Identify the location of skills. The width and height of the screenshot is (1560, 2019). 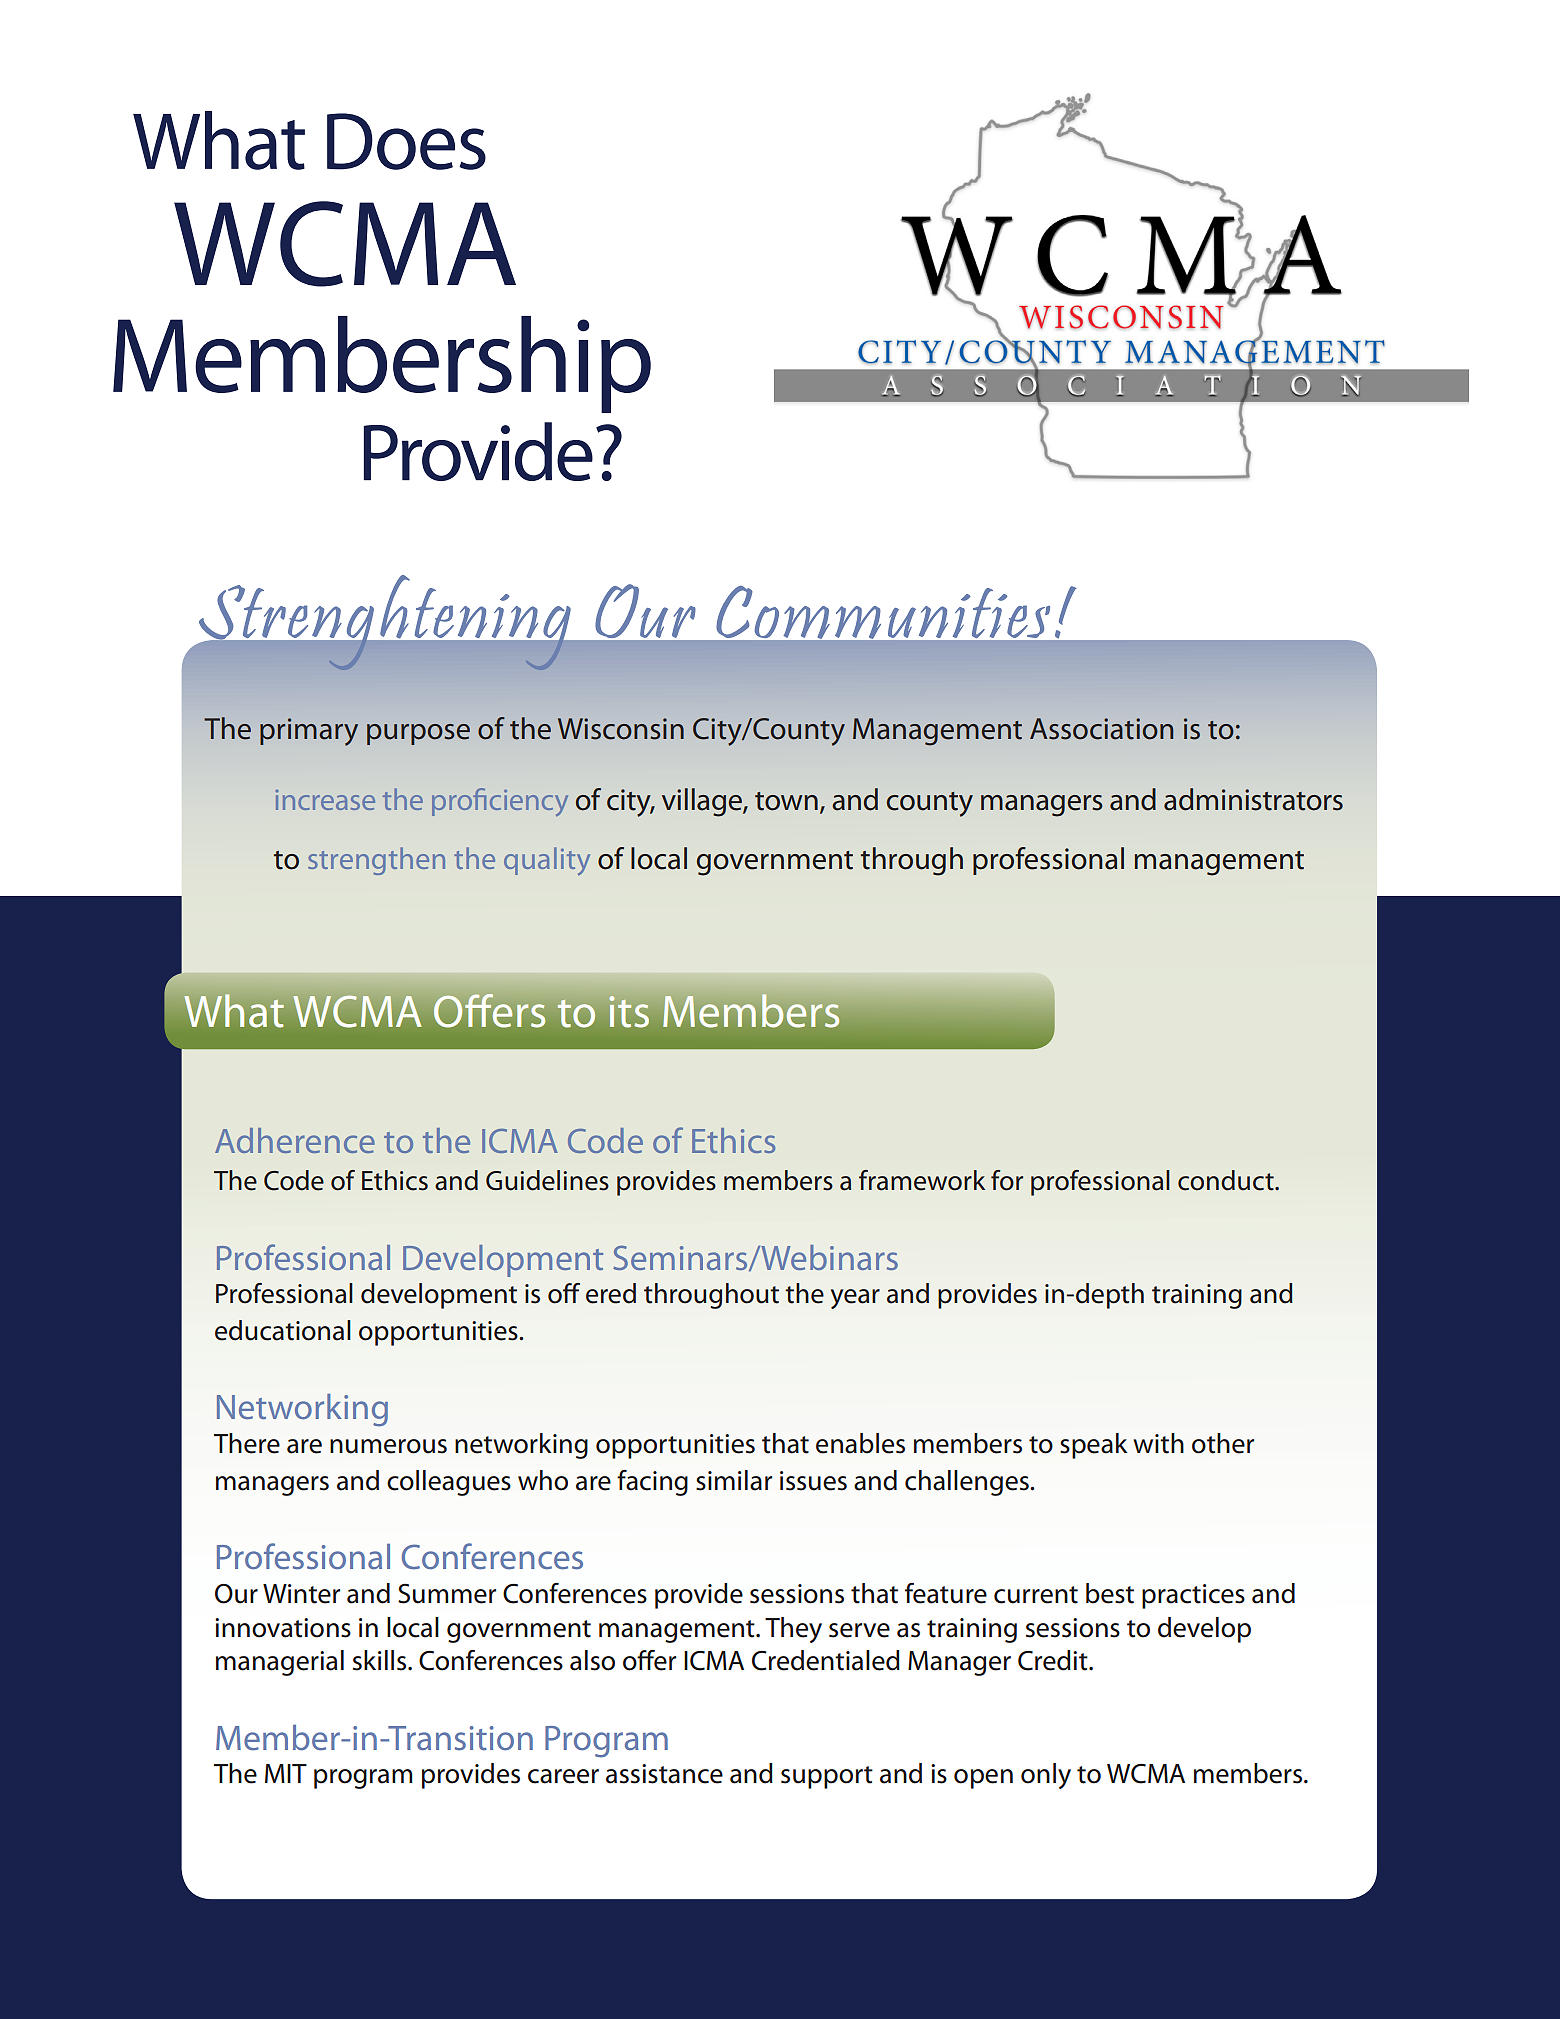
(381, 1660).
